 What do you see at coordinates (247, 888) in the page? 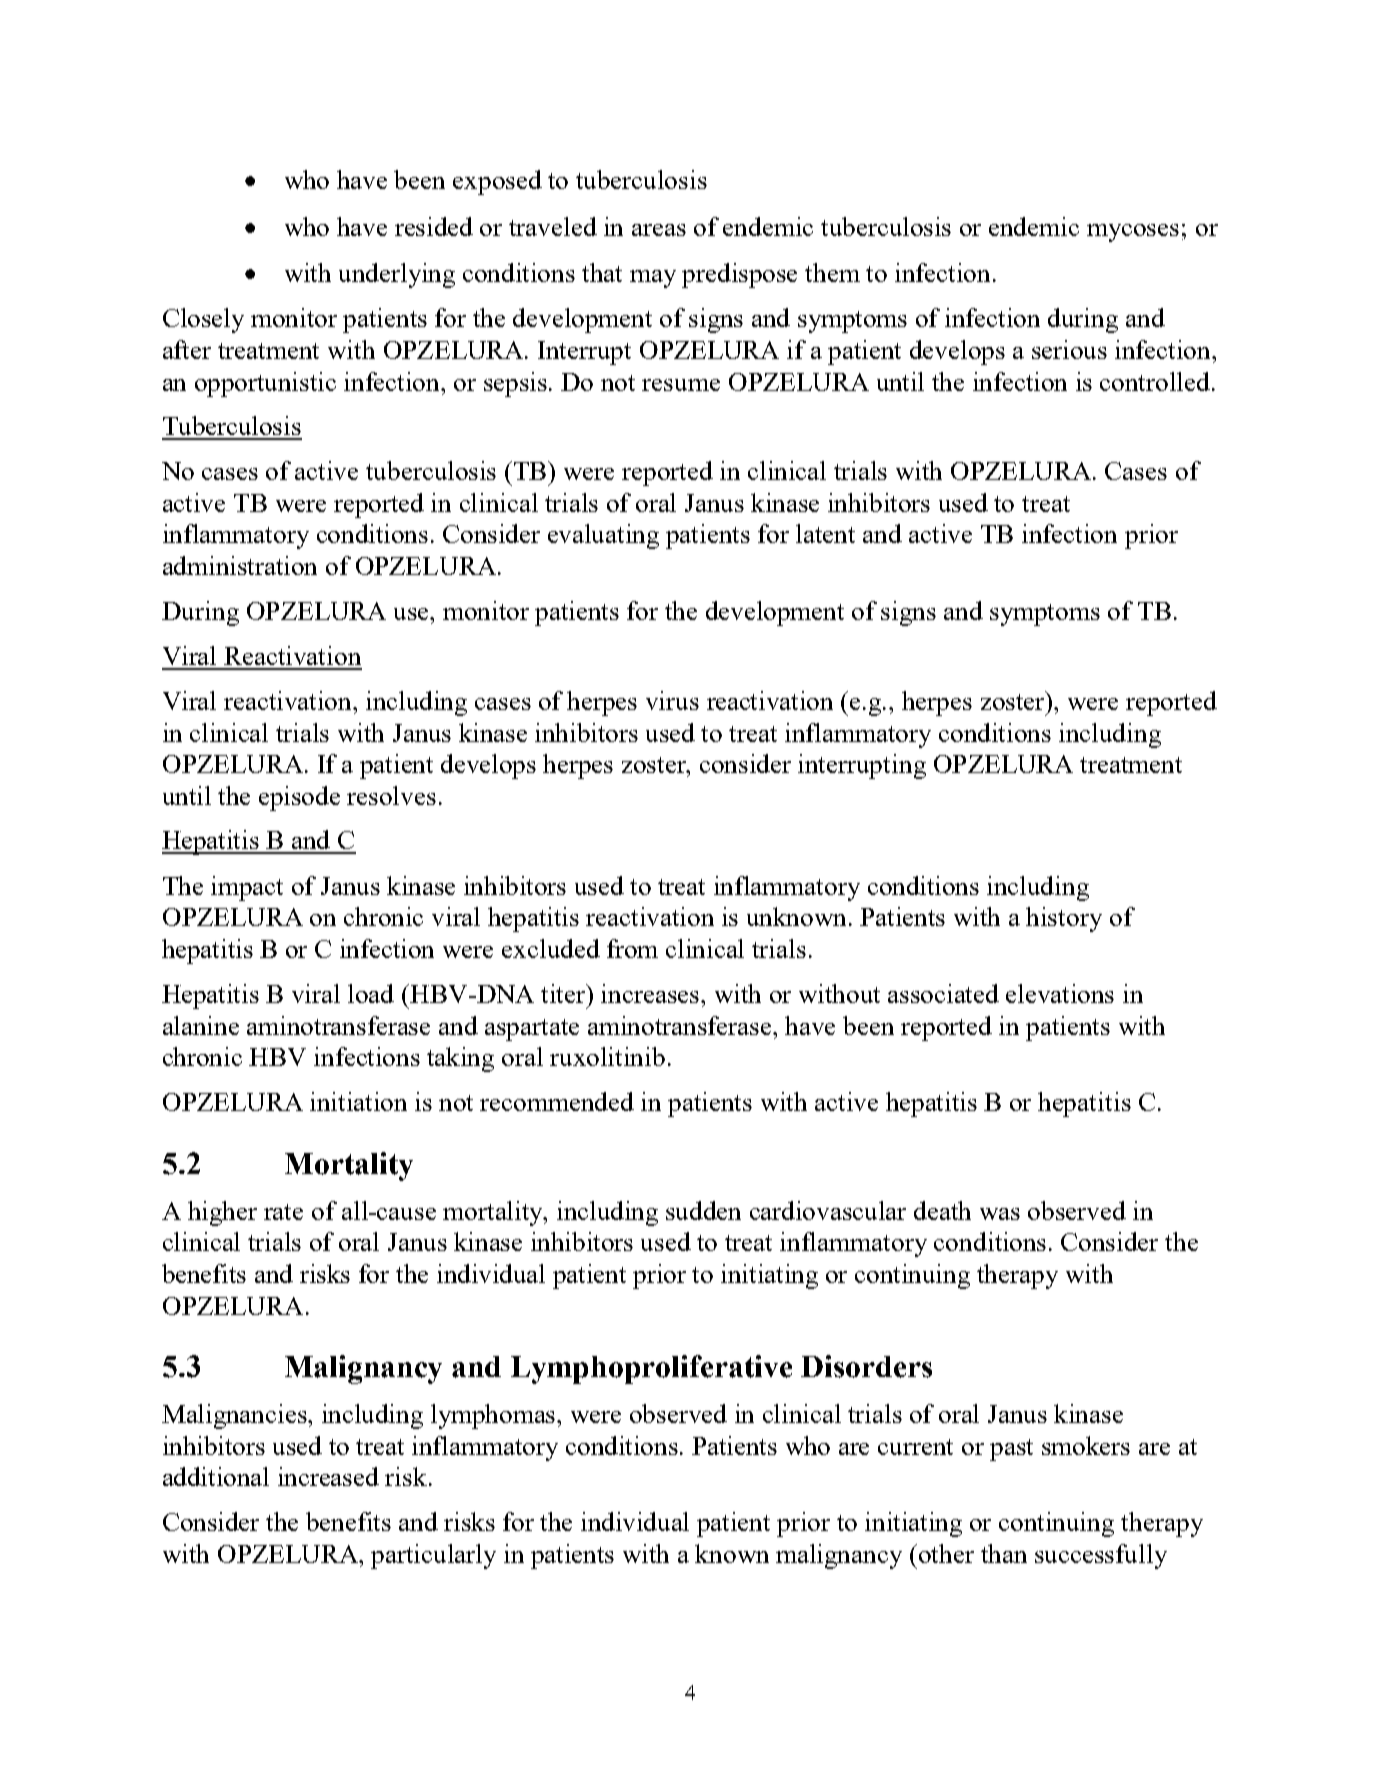
I see `impact` at bounding box center [247, 888].
